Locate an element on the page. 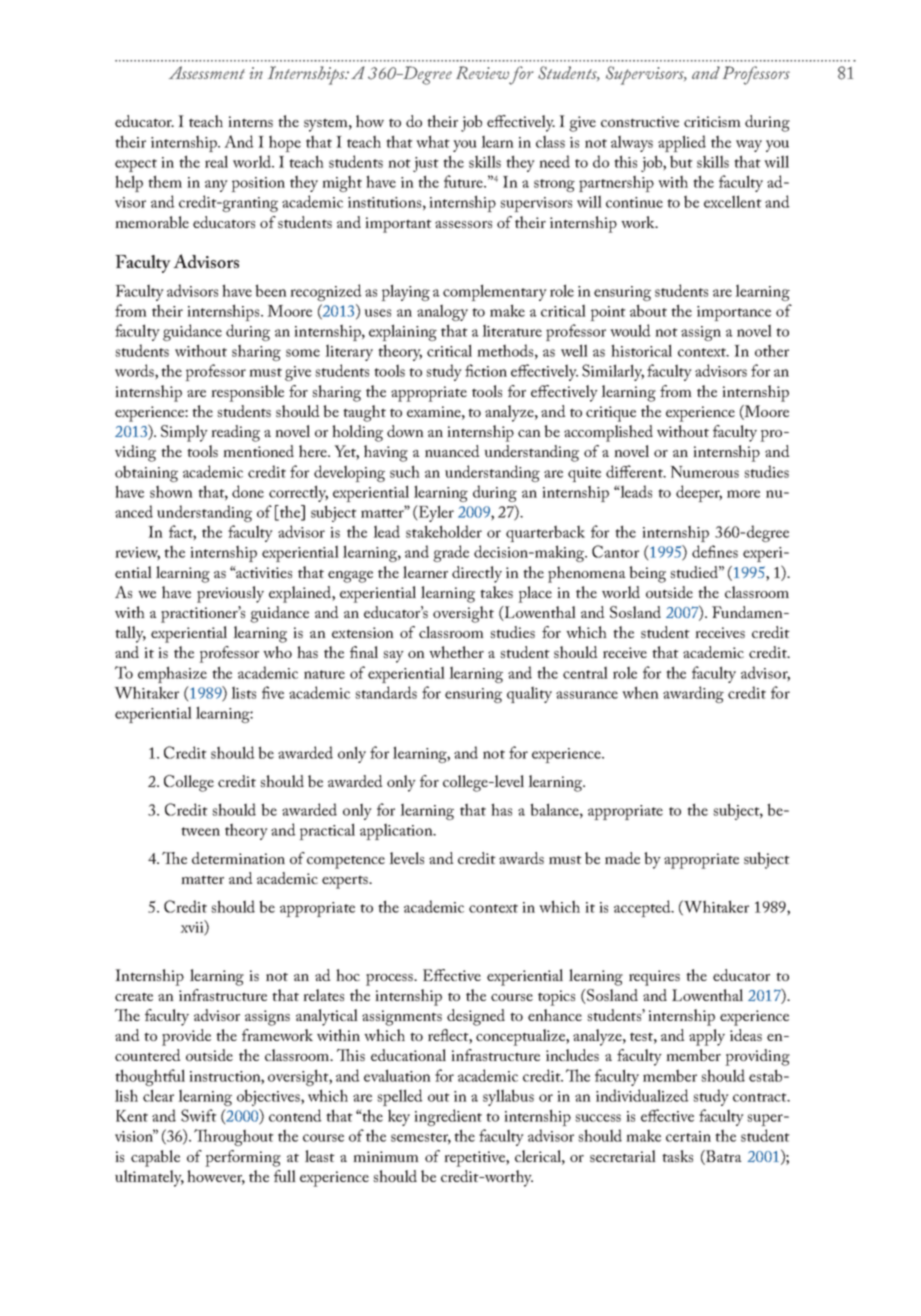  Throughout is located at coordinates (234, 1137).
